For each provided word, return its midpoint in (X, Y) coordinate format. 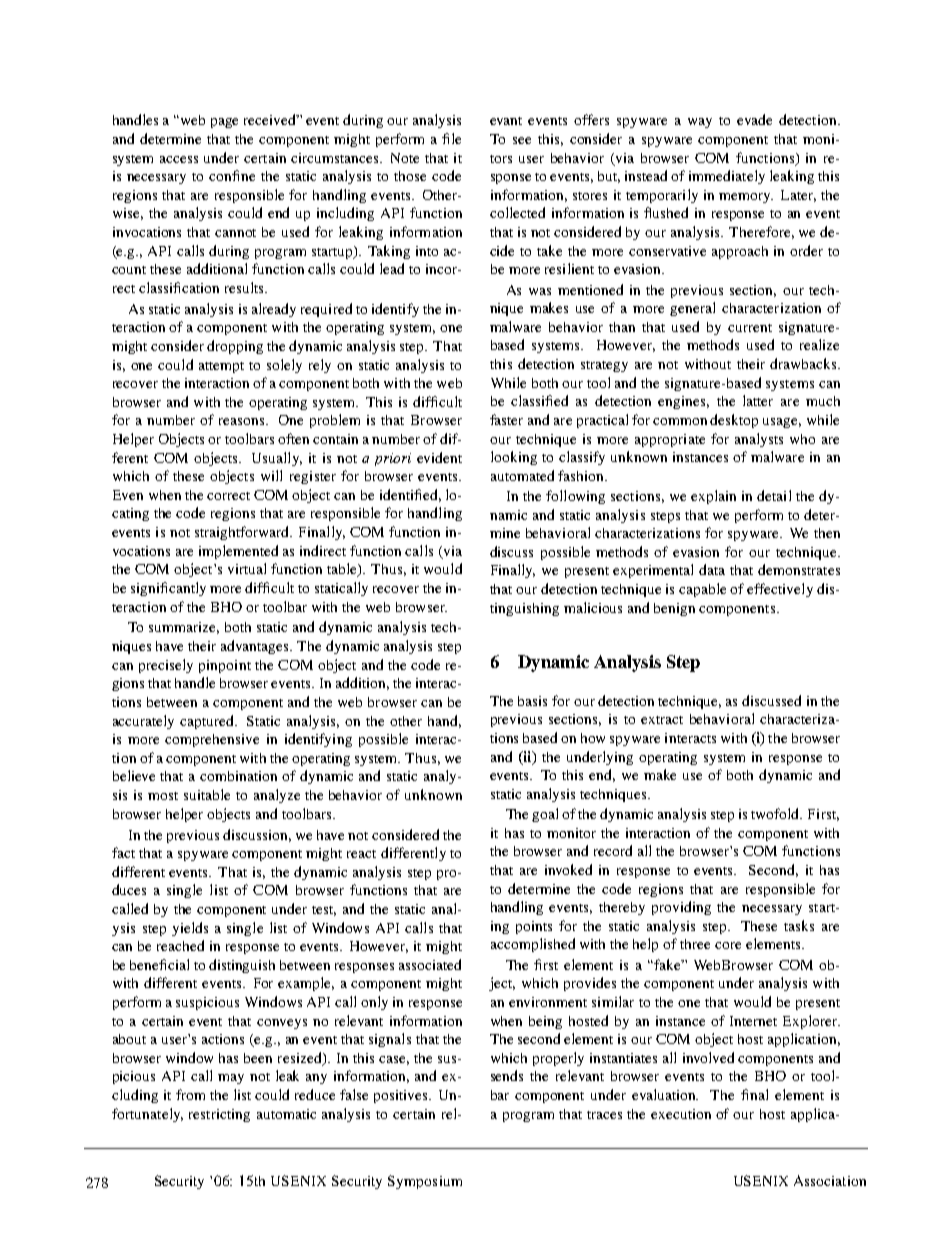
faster (506, 419)
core (728, 945)
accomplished (533, 945)
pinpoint (225, 666)
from (190, 1094)
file (451, 138)
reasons (243, 421)
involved (708, 1057)
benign (674, 609)
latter (758, 400)
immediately (727, 177)
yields (190, 929)
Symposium (425, 1182)
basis (532, 701)
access (179, 159)
